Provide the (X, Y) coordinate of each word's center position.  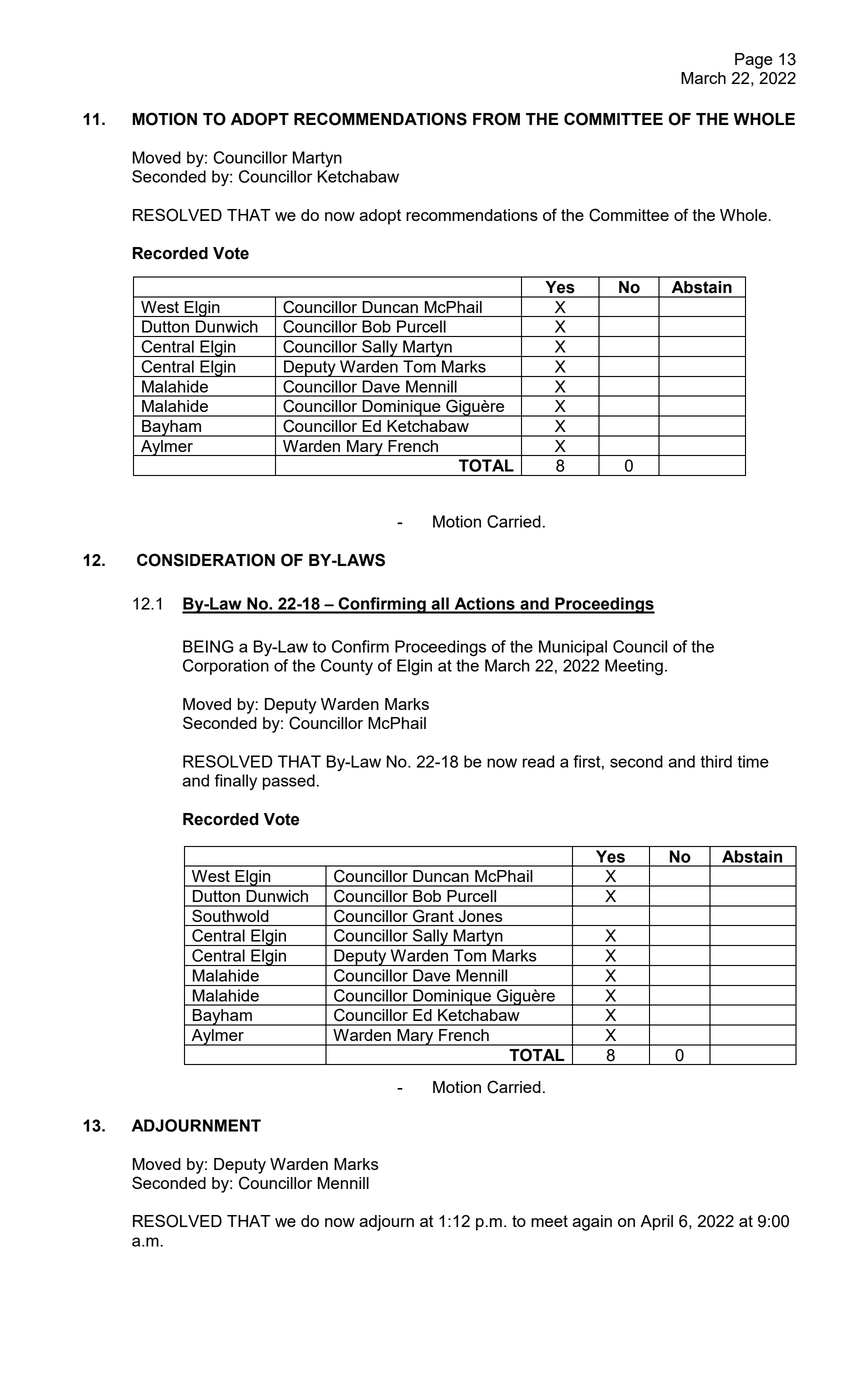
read (538, 761)
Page (754, 61)
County (347, 667)
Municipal (573, 648)
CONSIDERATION (206, 560)
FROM (496, 119)
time (753, 761)
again (592, 1223)
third (716, 761)
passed (289, 782)
